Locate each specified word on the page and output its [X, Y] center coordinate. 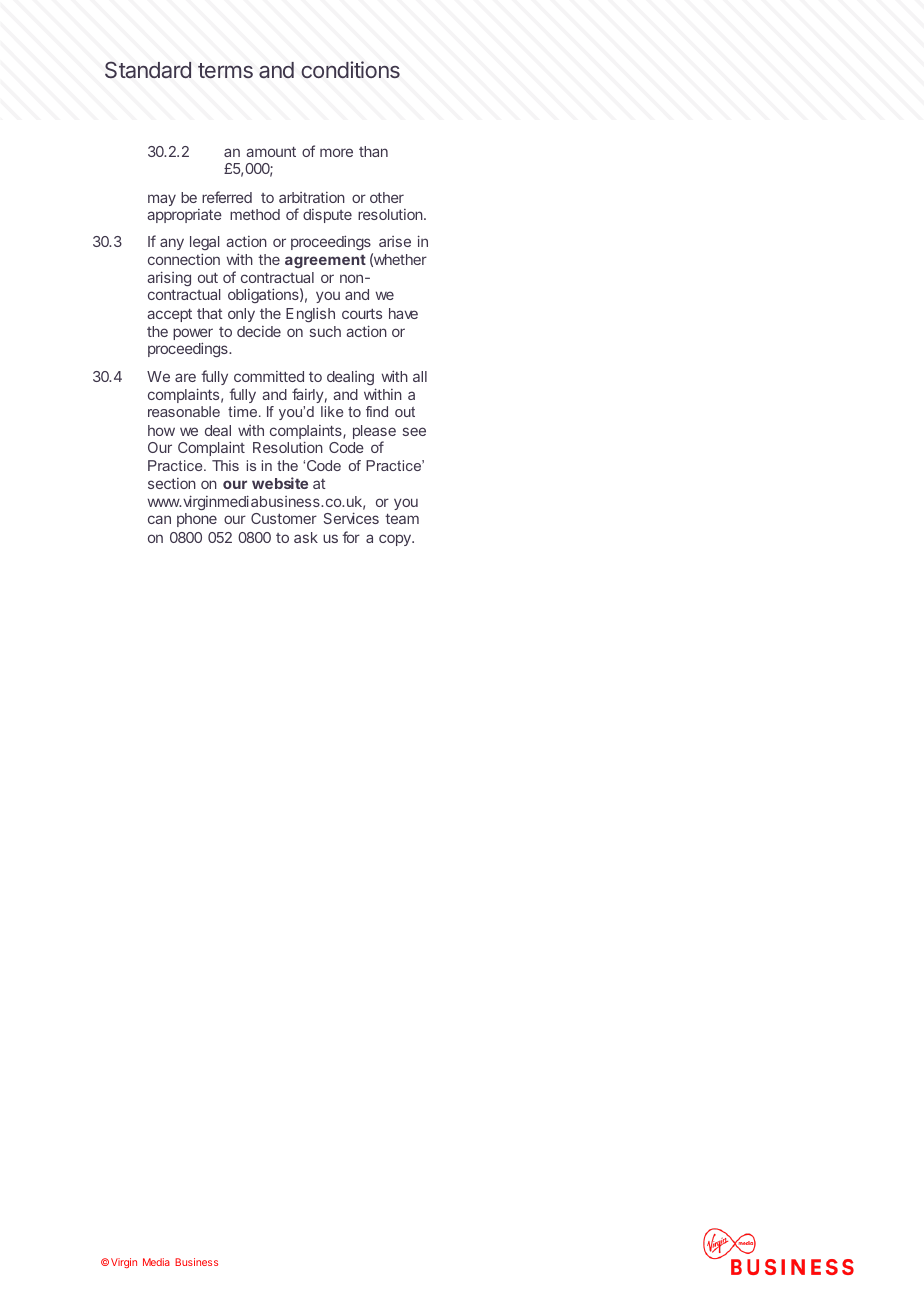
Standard [148, 70]
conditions [350, 69]
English [310, 314]
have [403, 313]
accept [169, 315]
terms [225, 71]
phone [197, 520]
